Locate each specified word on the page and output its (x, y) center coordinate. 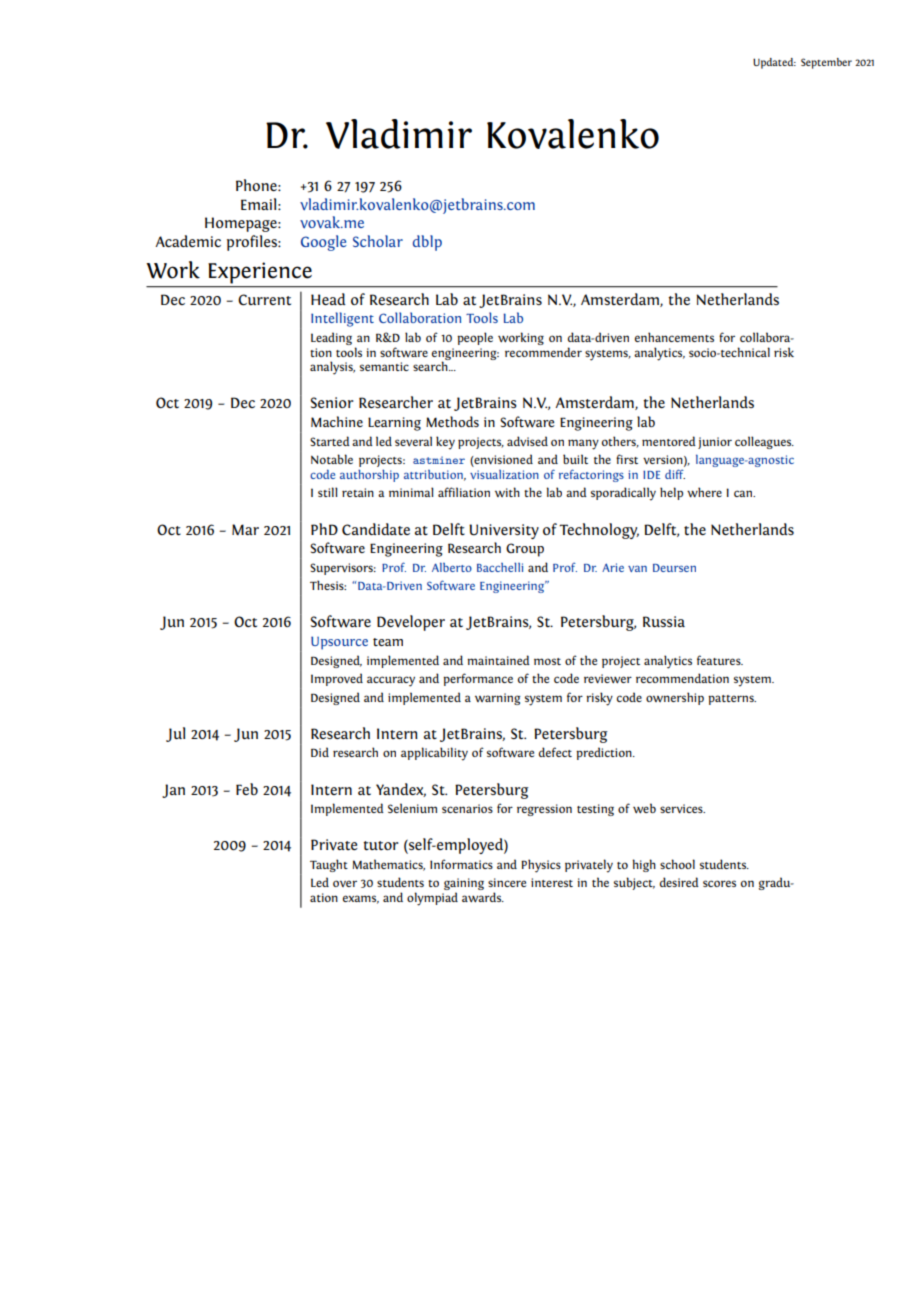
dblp (427, 243)
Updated (774, 63)
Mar (245, 529)
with (507, 492)
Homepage (242, 224)
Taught (329, 865)
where (704, 492)
